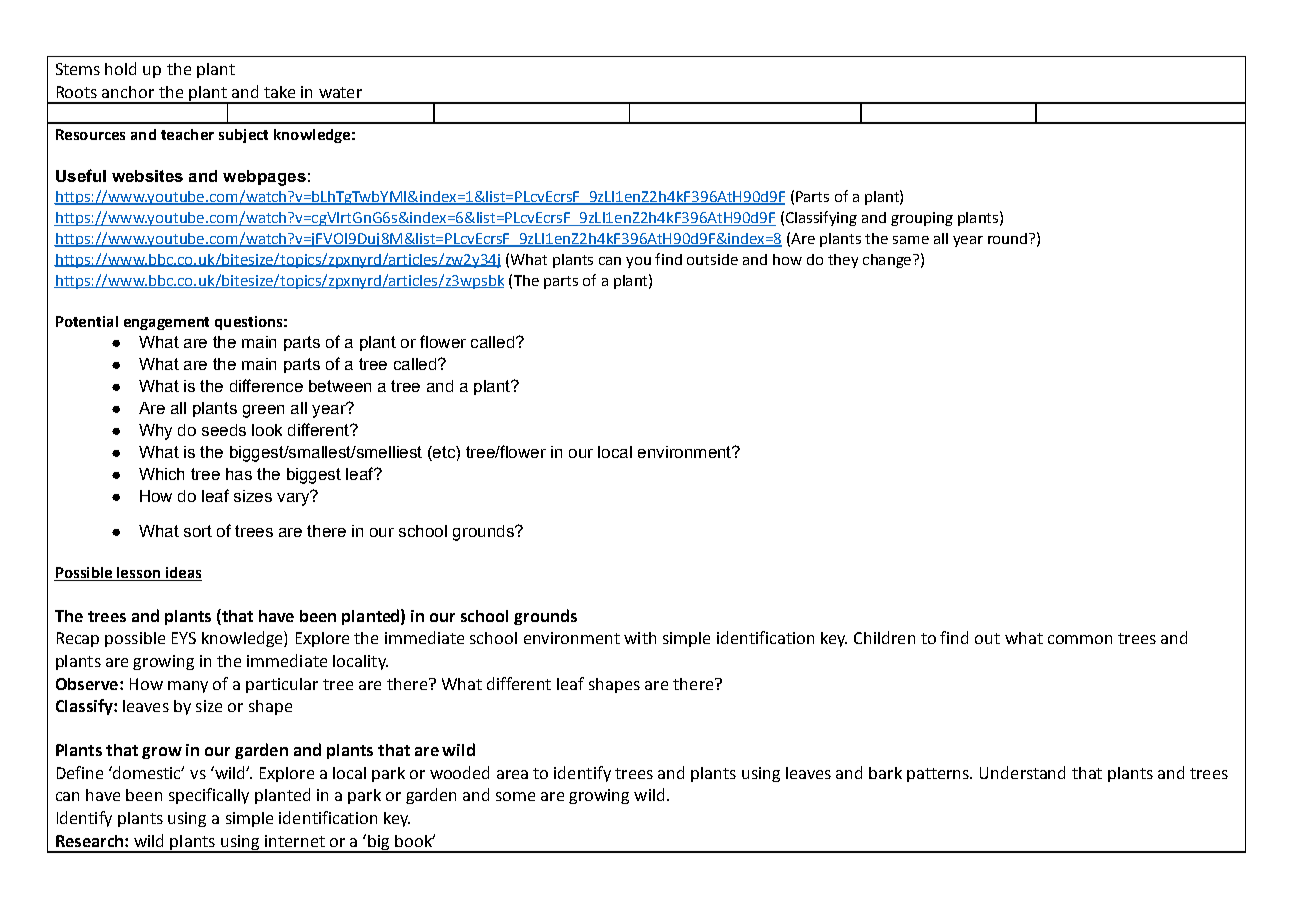 This document has height=924, width=1307. Describe the element at coordinates (888, 261) in the document. I see `change` at that location.
